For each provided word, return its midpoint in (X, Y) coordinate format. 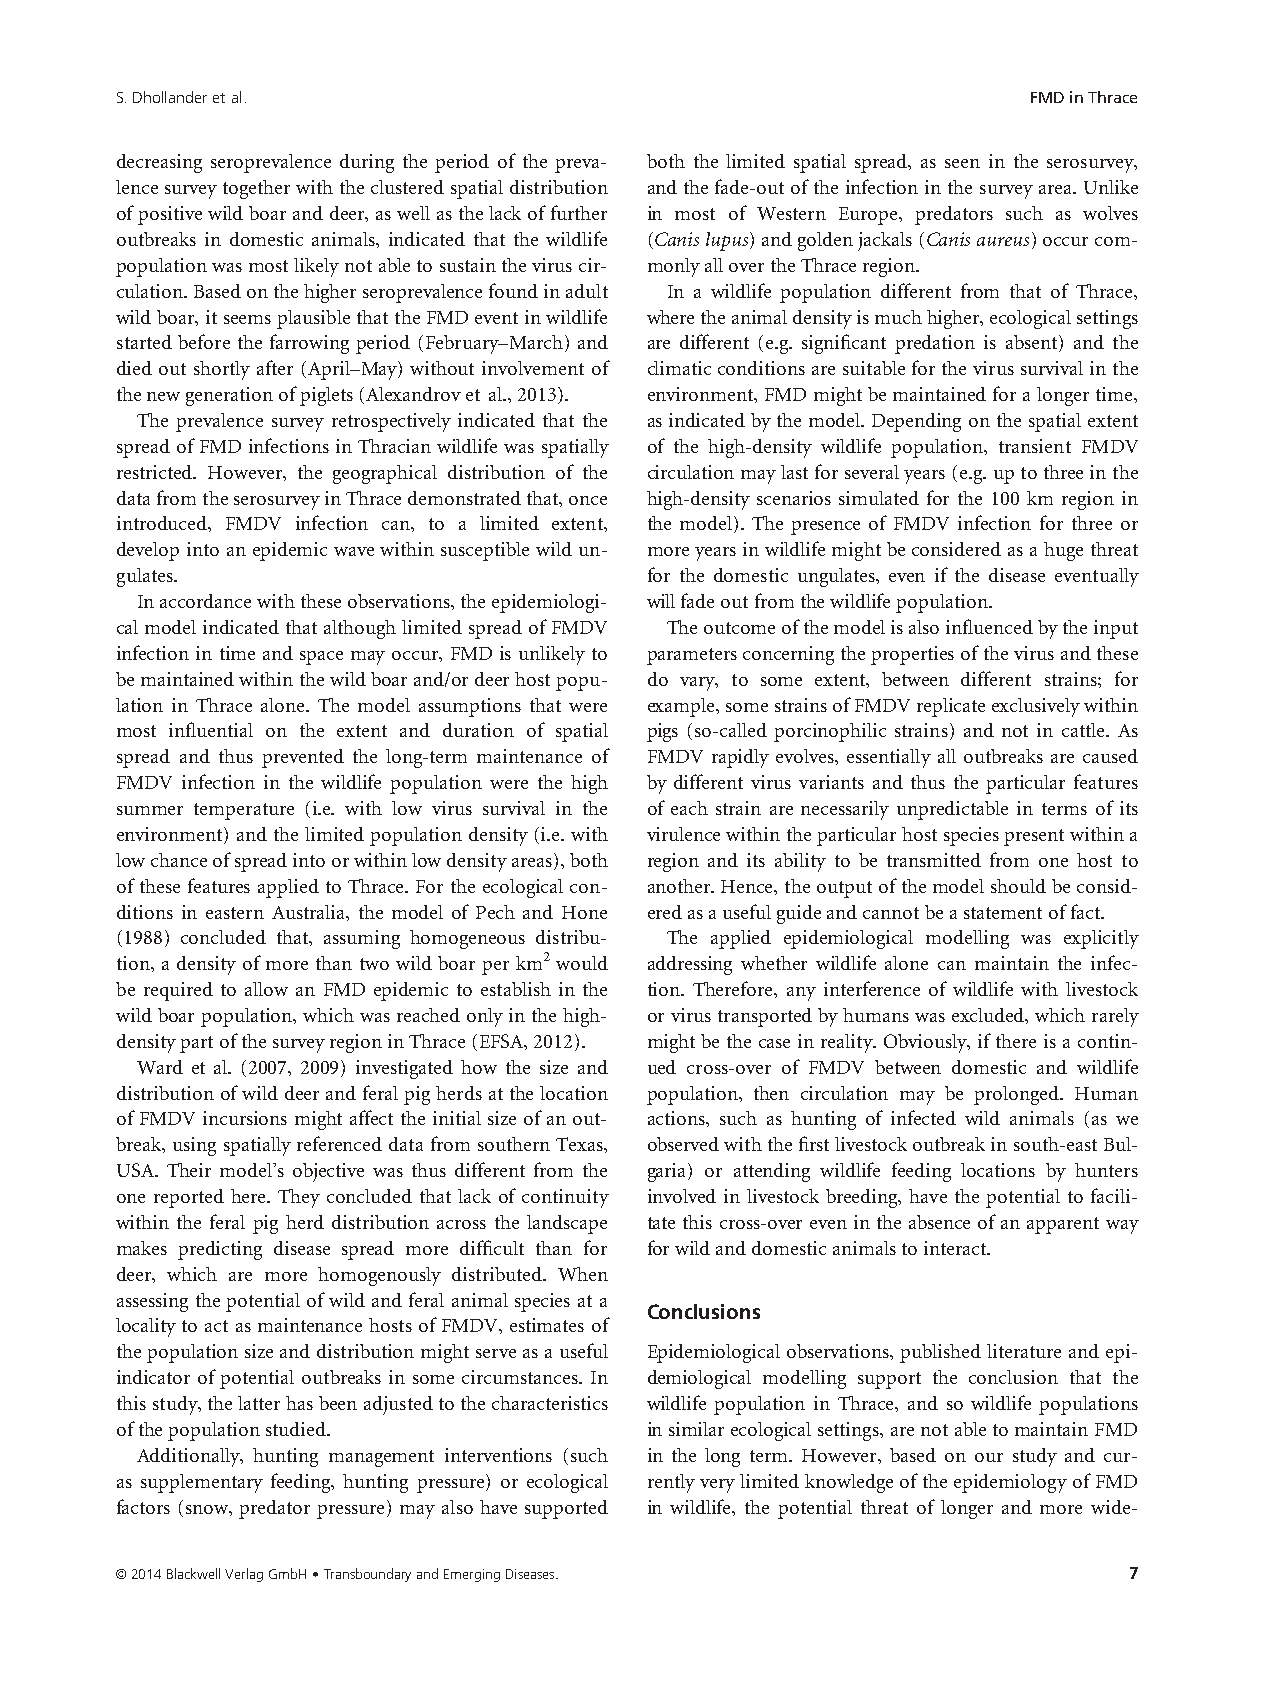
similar (696, 1429)
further (579, 212)
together (256, 189)
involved (682, 1196)
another (680, 886)
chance (179, 860)
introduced (163, 524)
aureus (1003, 241)
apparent (1063, 1225)
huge (1063, 551)
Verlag (244, 1575)
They (299, 1198)
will (661, 601)
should (1018, 886)
